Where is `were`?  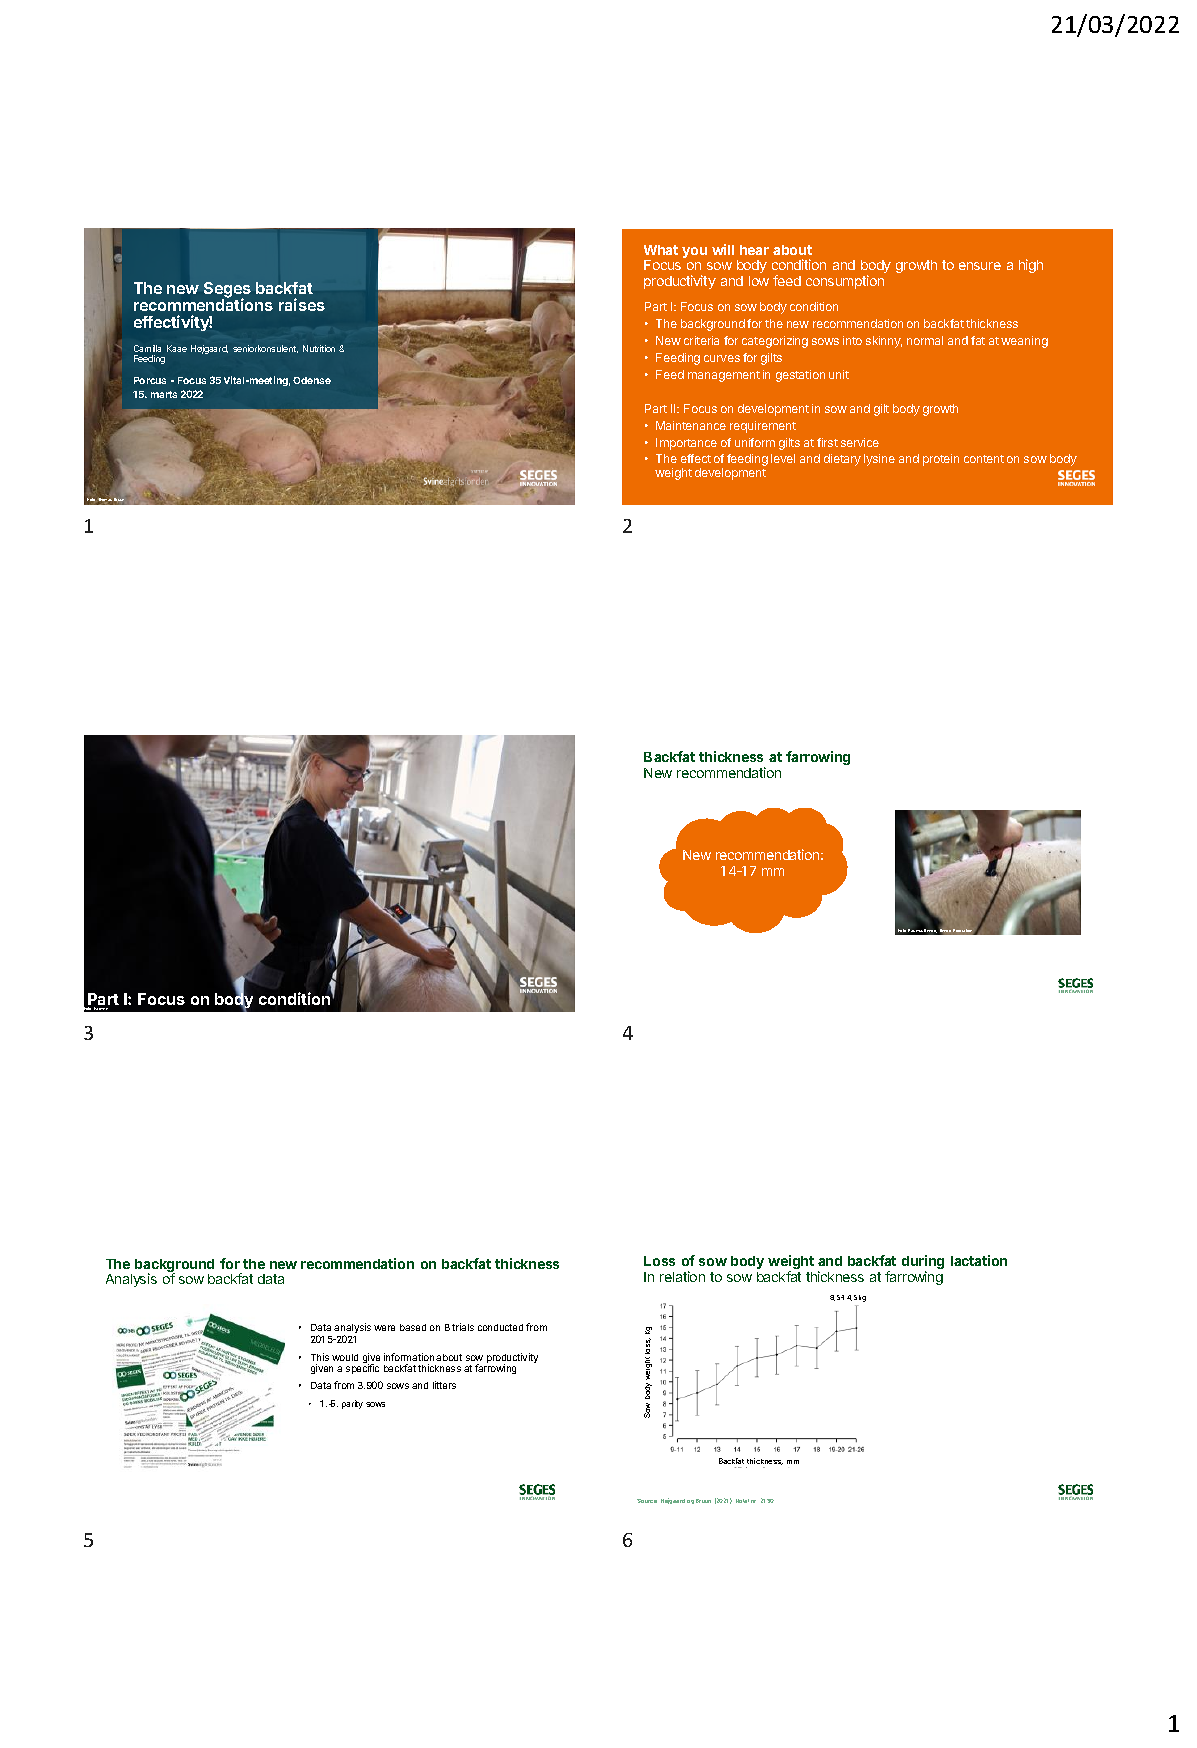
were is located at coordinates (384, 1328).
